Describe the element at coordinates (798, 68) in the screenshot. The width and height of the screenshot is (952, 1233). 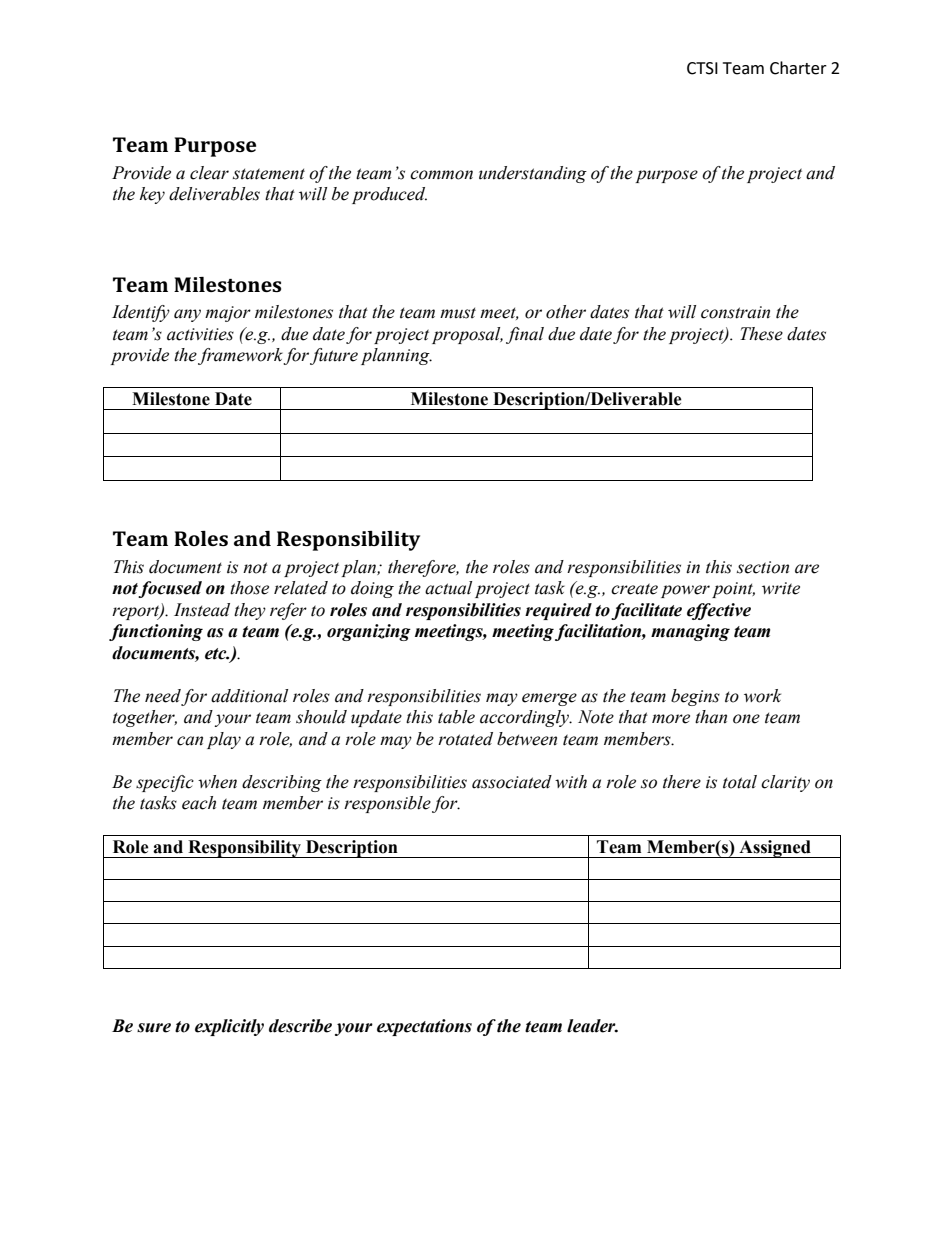
I see `Charter` at that location.
